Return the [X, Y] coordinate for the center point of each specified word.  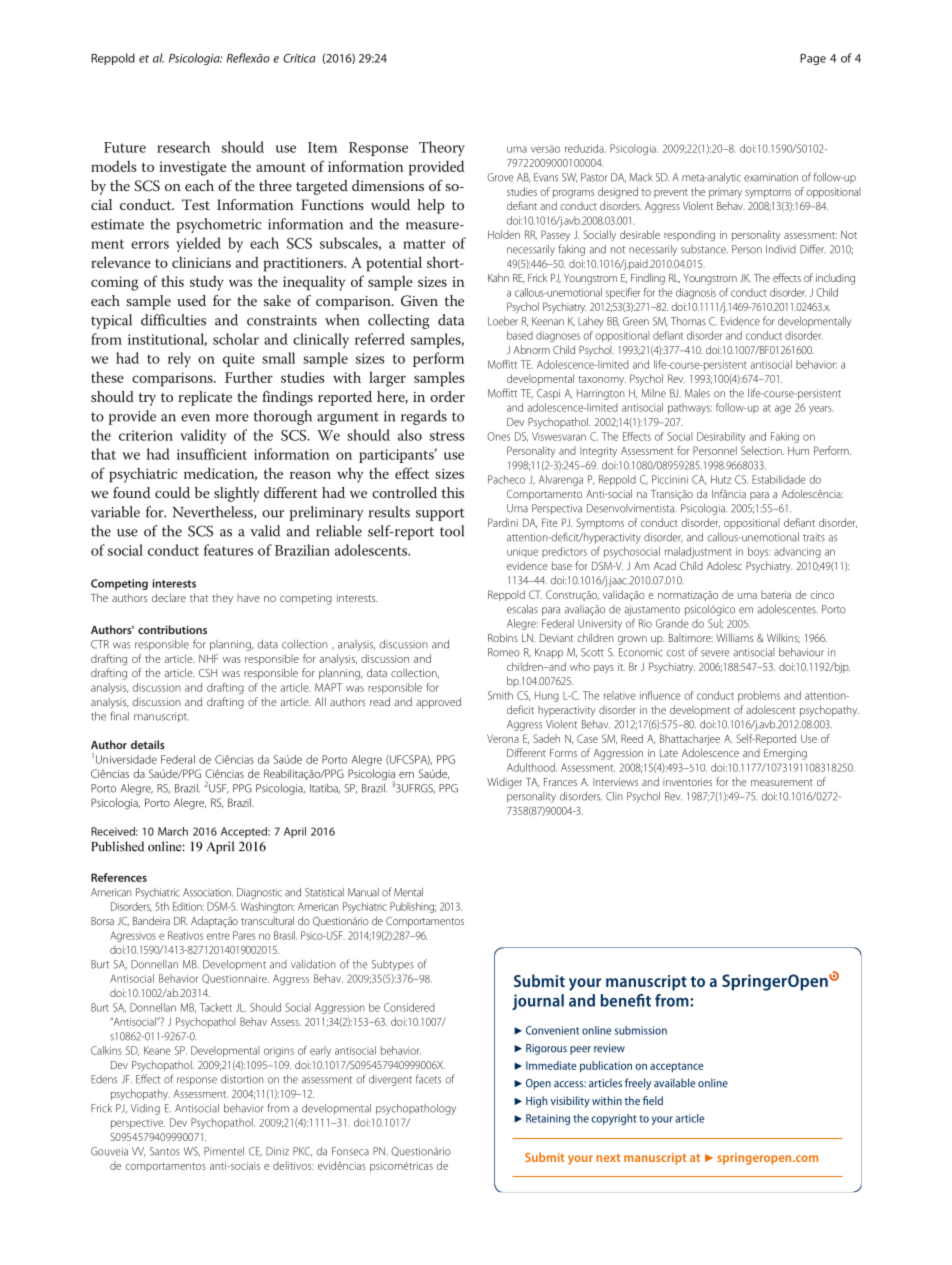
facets [428, 1079]
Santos [165, 1151]
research [183, 147]
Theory [442, 149]
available [674, 1083]
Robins [503, 637]
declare [169, 597]
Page [813, 59]
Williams [734, 637]
